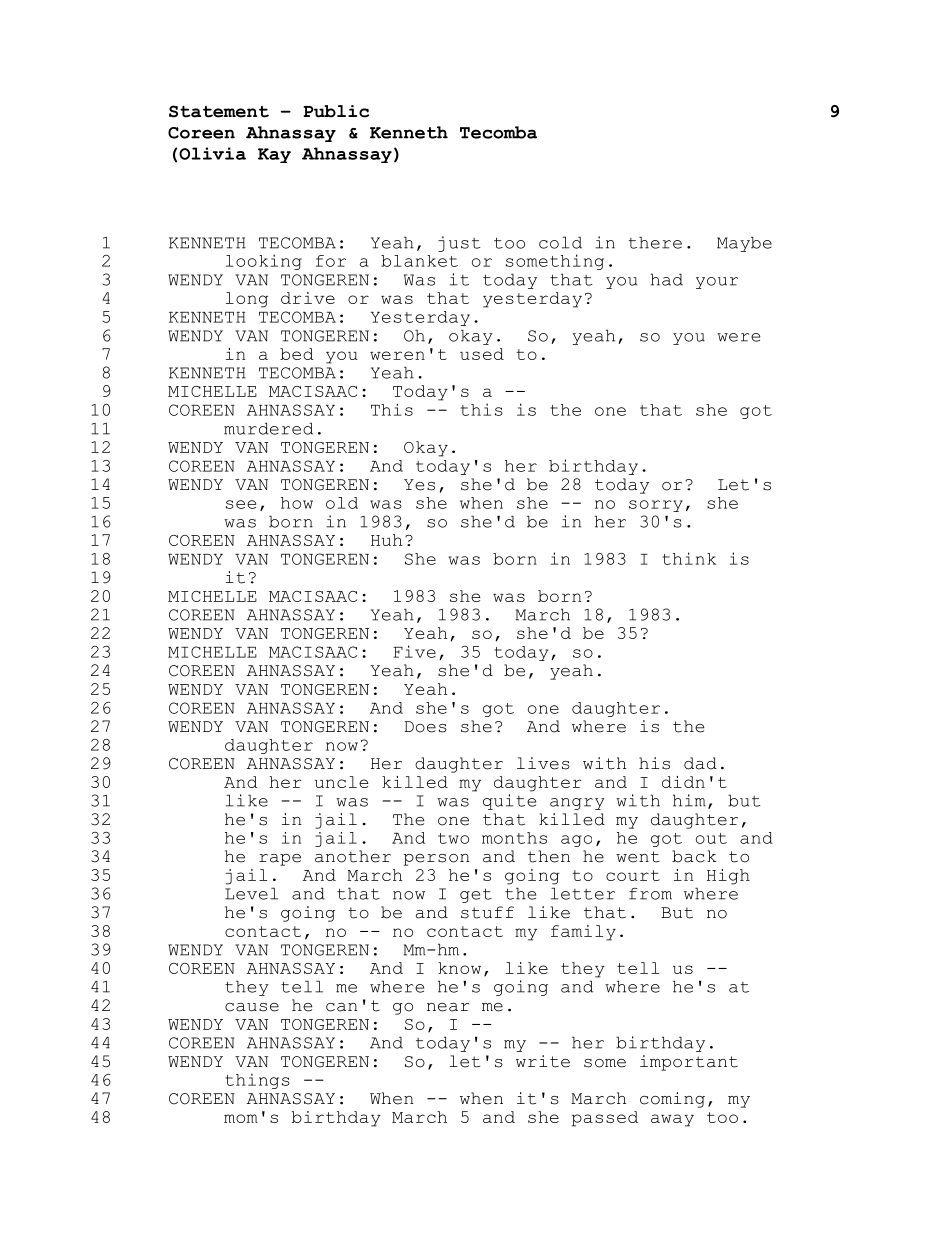  Describe the element at coordinates (666, 279) in the page. I see `had` at that location.
